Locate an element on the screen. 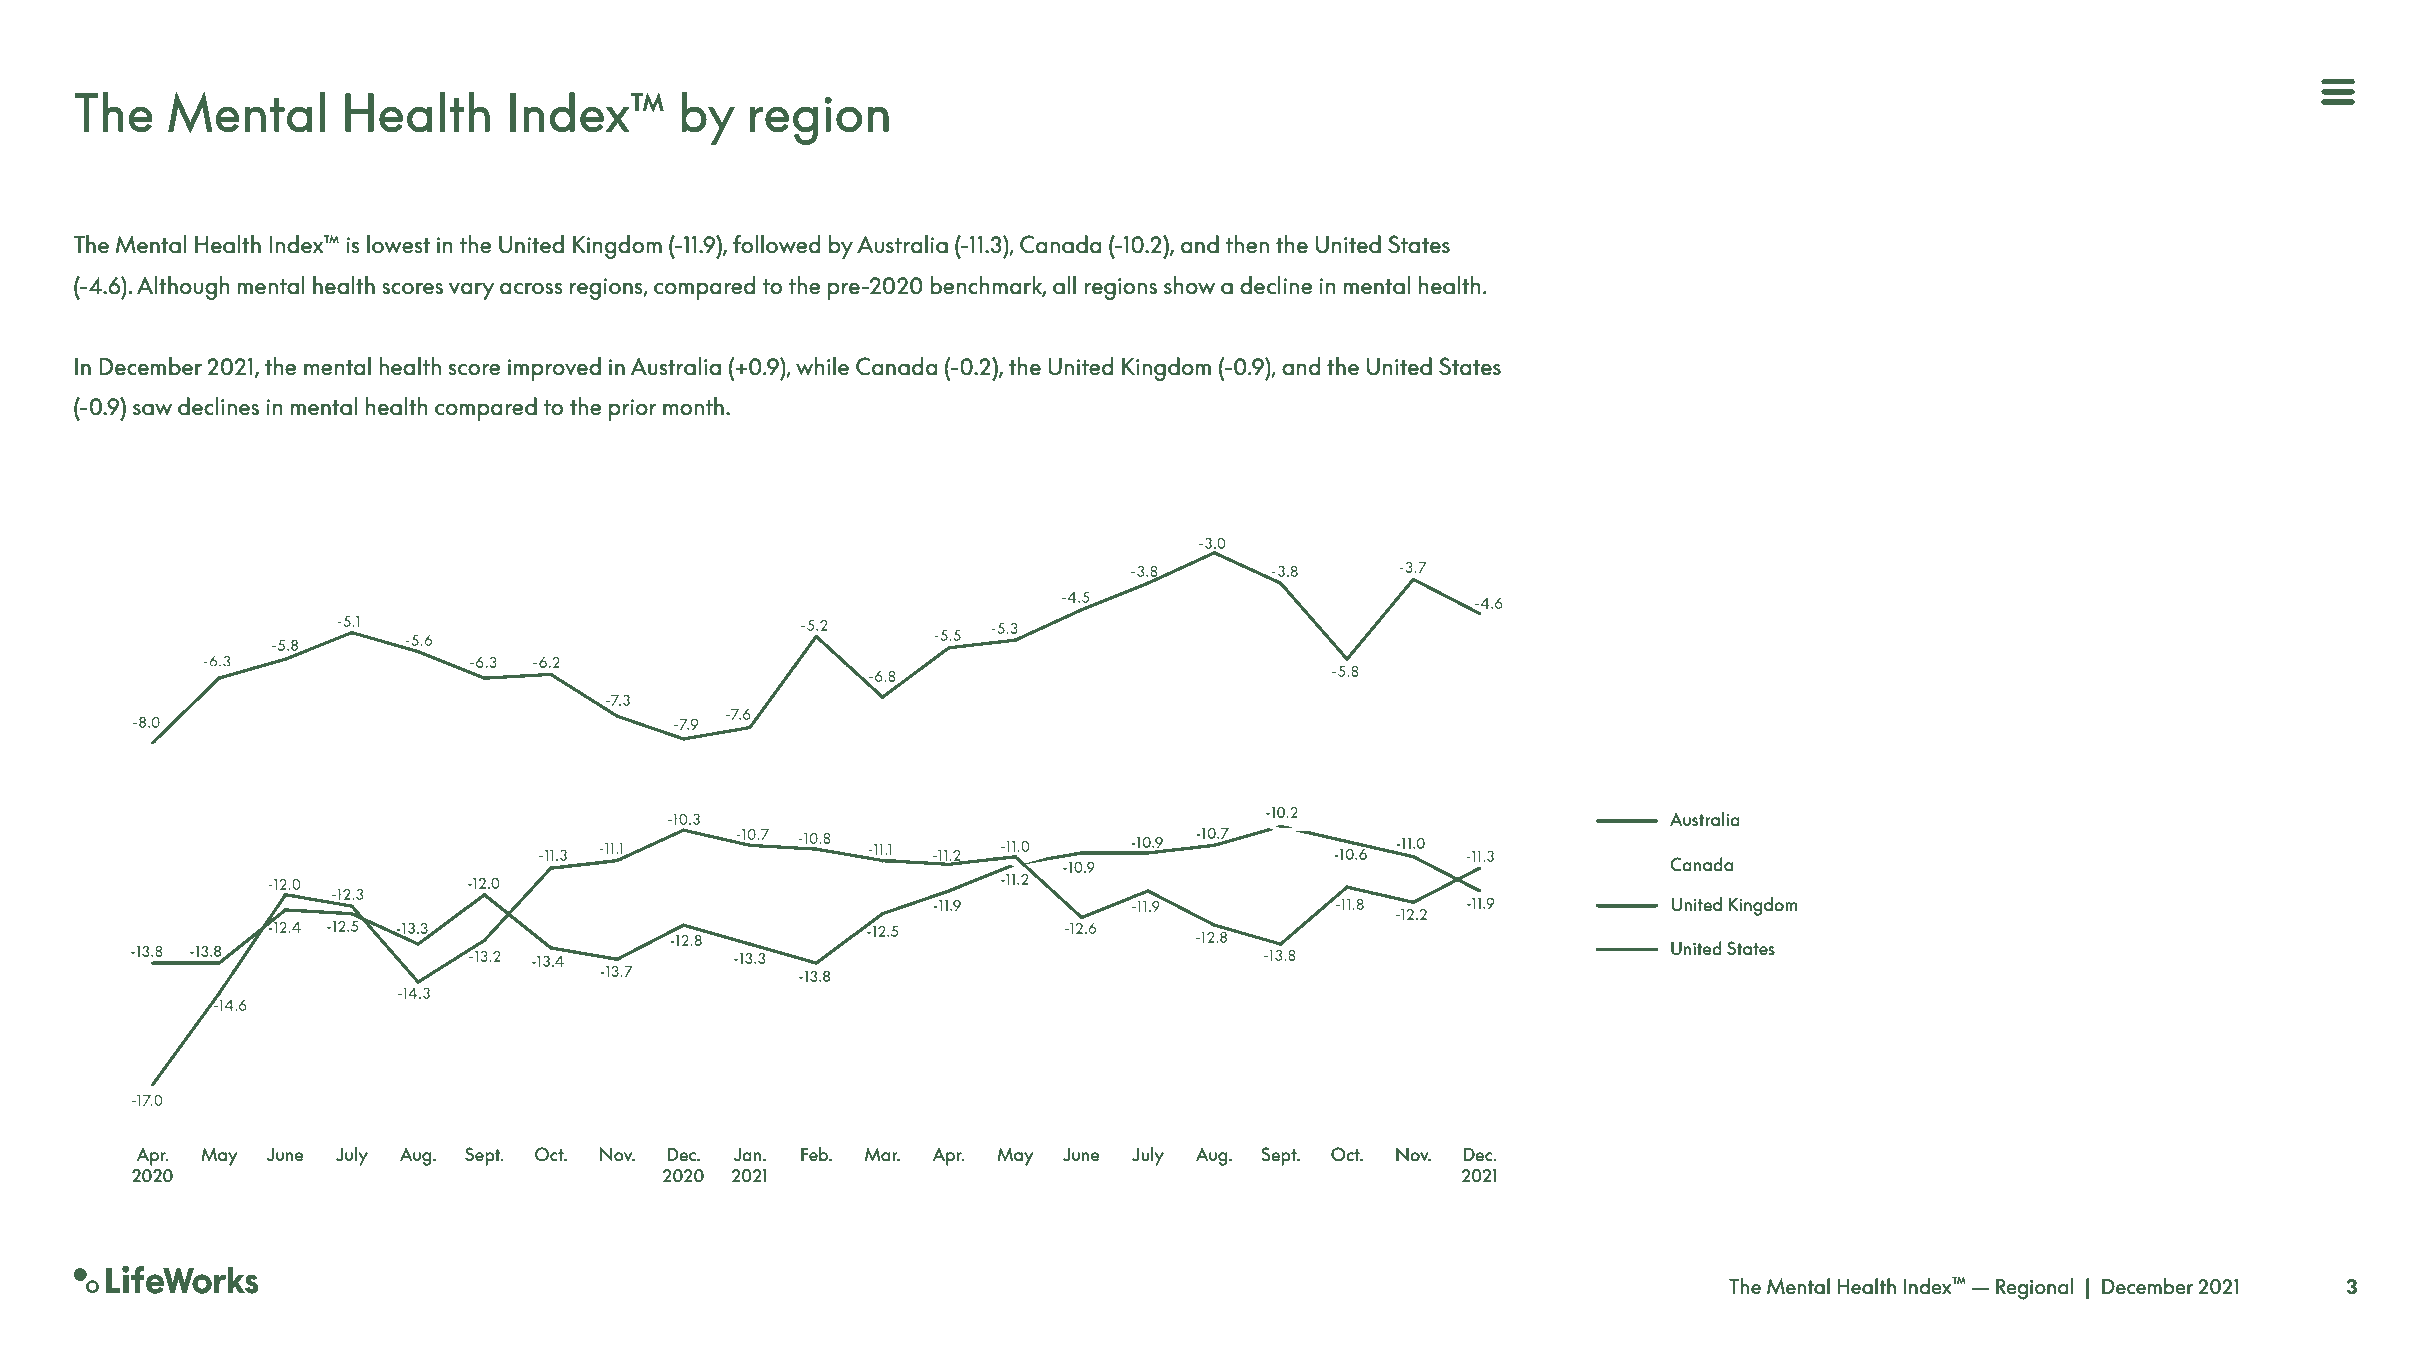 Image resolution: width=2430 pixels, height=1367 pixels. followed is located at coordinates (776, 244).
